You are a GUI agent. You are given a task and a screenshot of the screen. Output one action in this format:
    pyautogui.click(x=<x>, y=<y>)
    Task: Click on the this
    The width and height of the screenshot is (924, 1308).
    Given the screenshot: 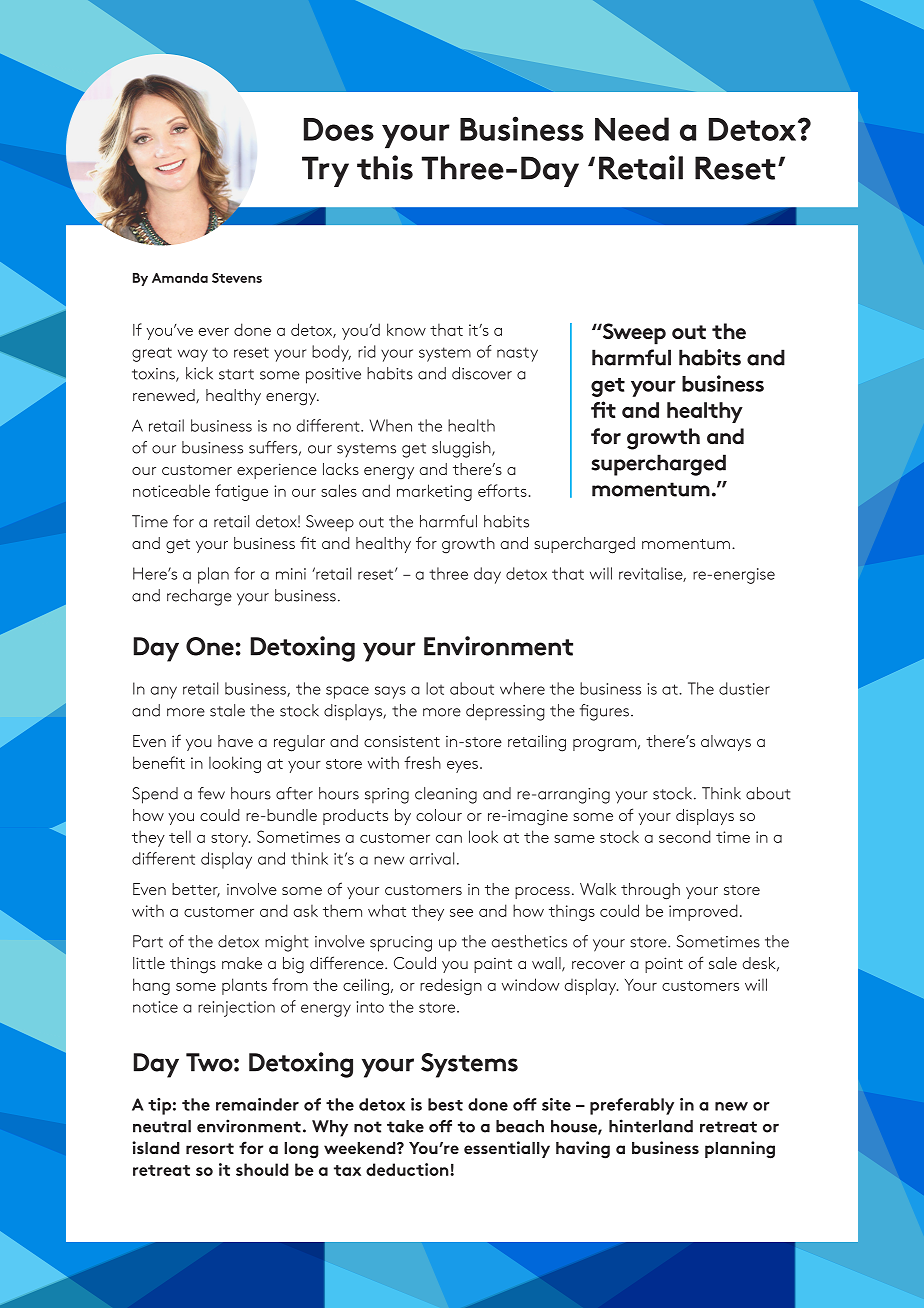 What is the action you would take?
    pyautogui.click(x=385, y=167)
